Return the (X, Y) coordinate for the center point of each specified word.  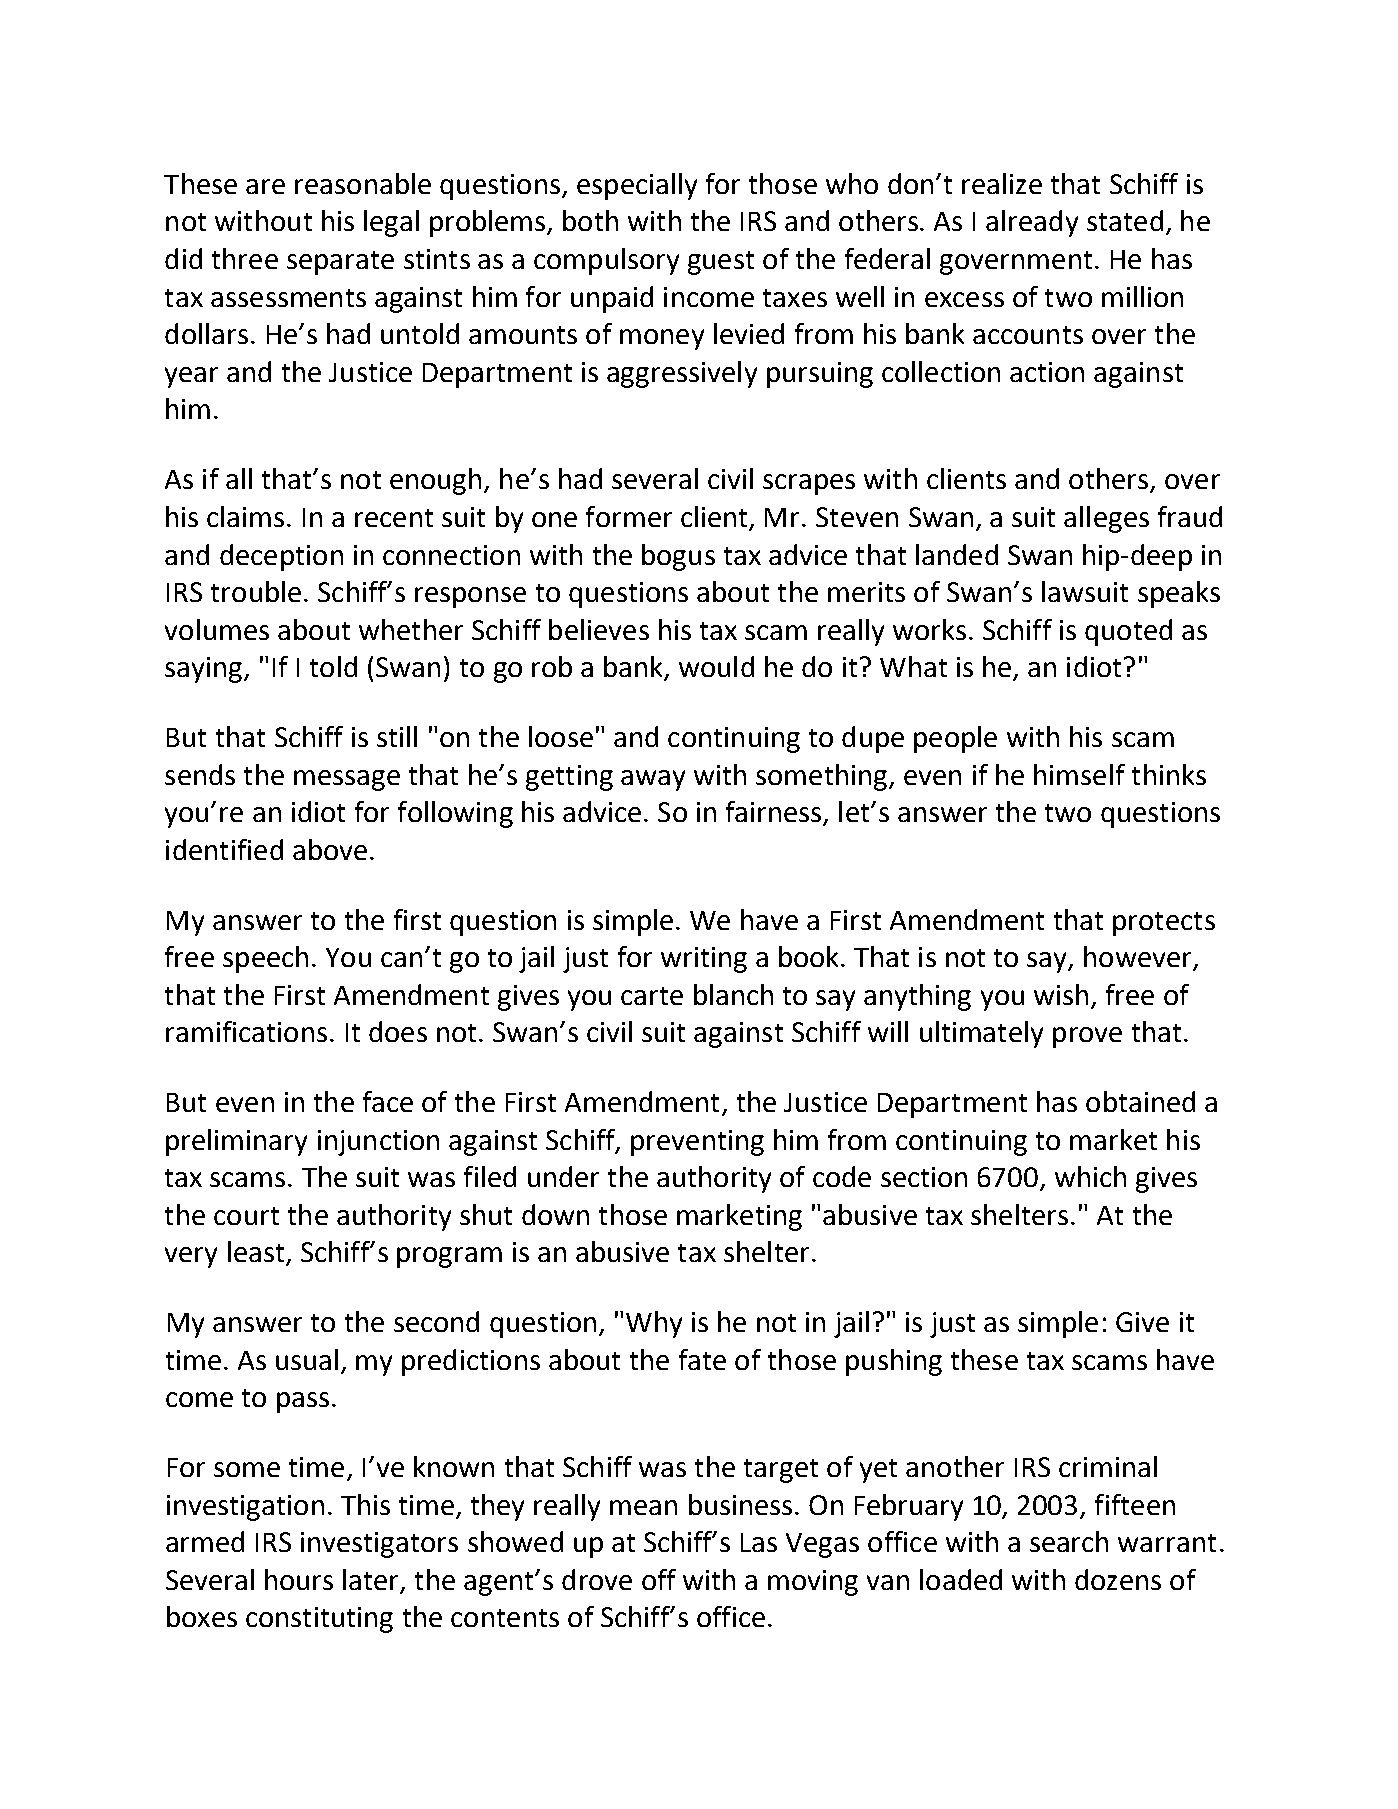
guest (721, 263)
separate (340, 263)
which (1090, 1176)
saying (205, 670)
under (563, 1176)
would (716, 666)
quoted (1128, 632)
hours (299, 1579)
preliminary (236, 1142)
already (1032, 223)
